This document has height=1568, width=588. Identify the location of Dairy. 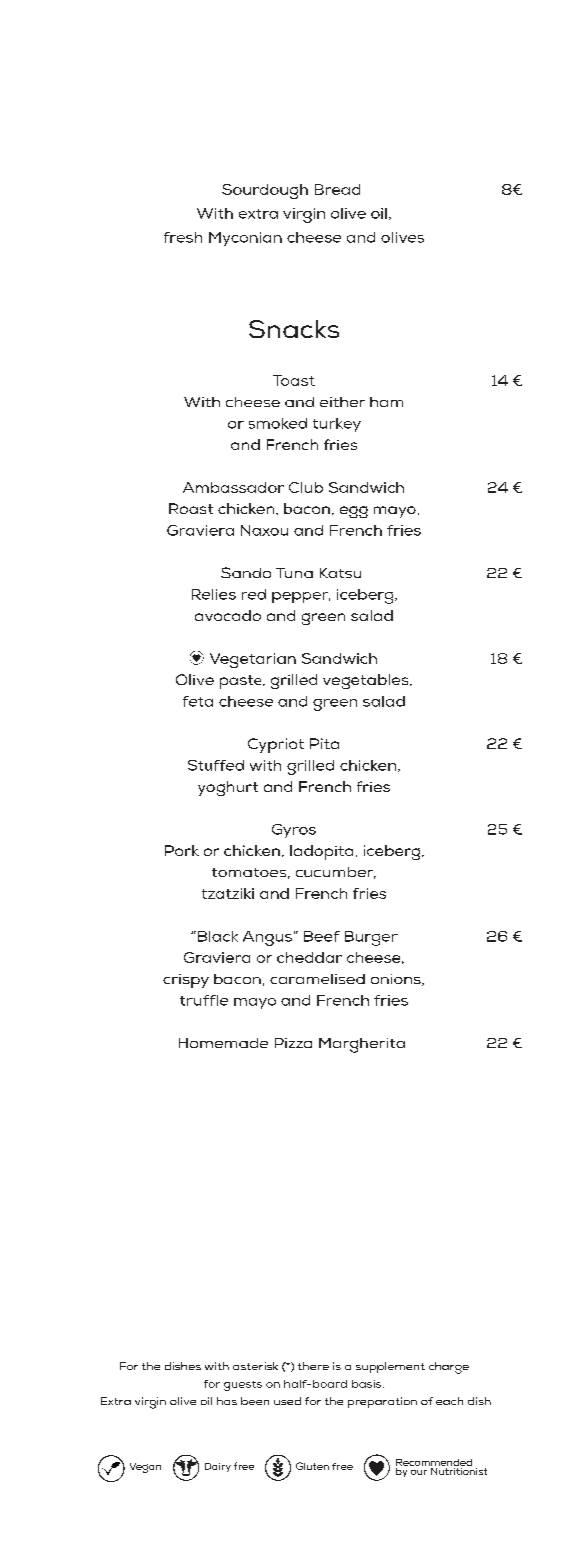
(218, 1467).
